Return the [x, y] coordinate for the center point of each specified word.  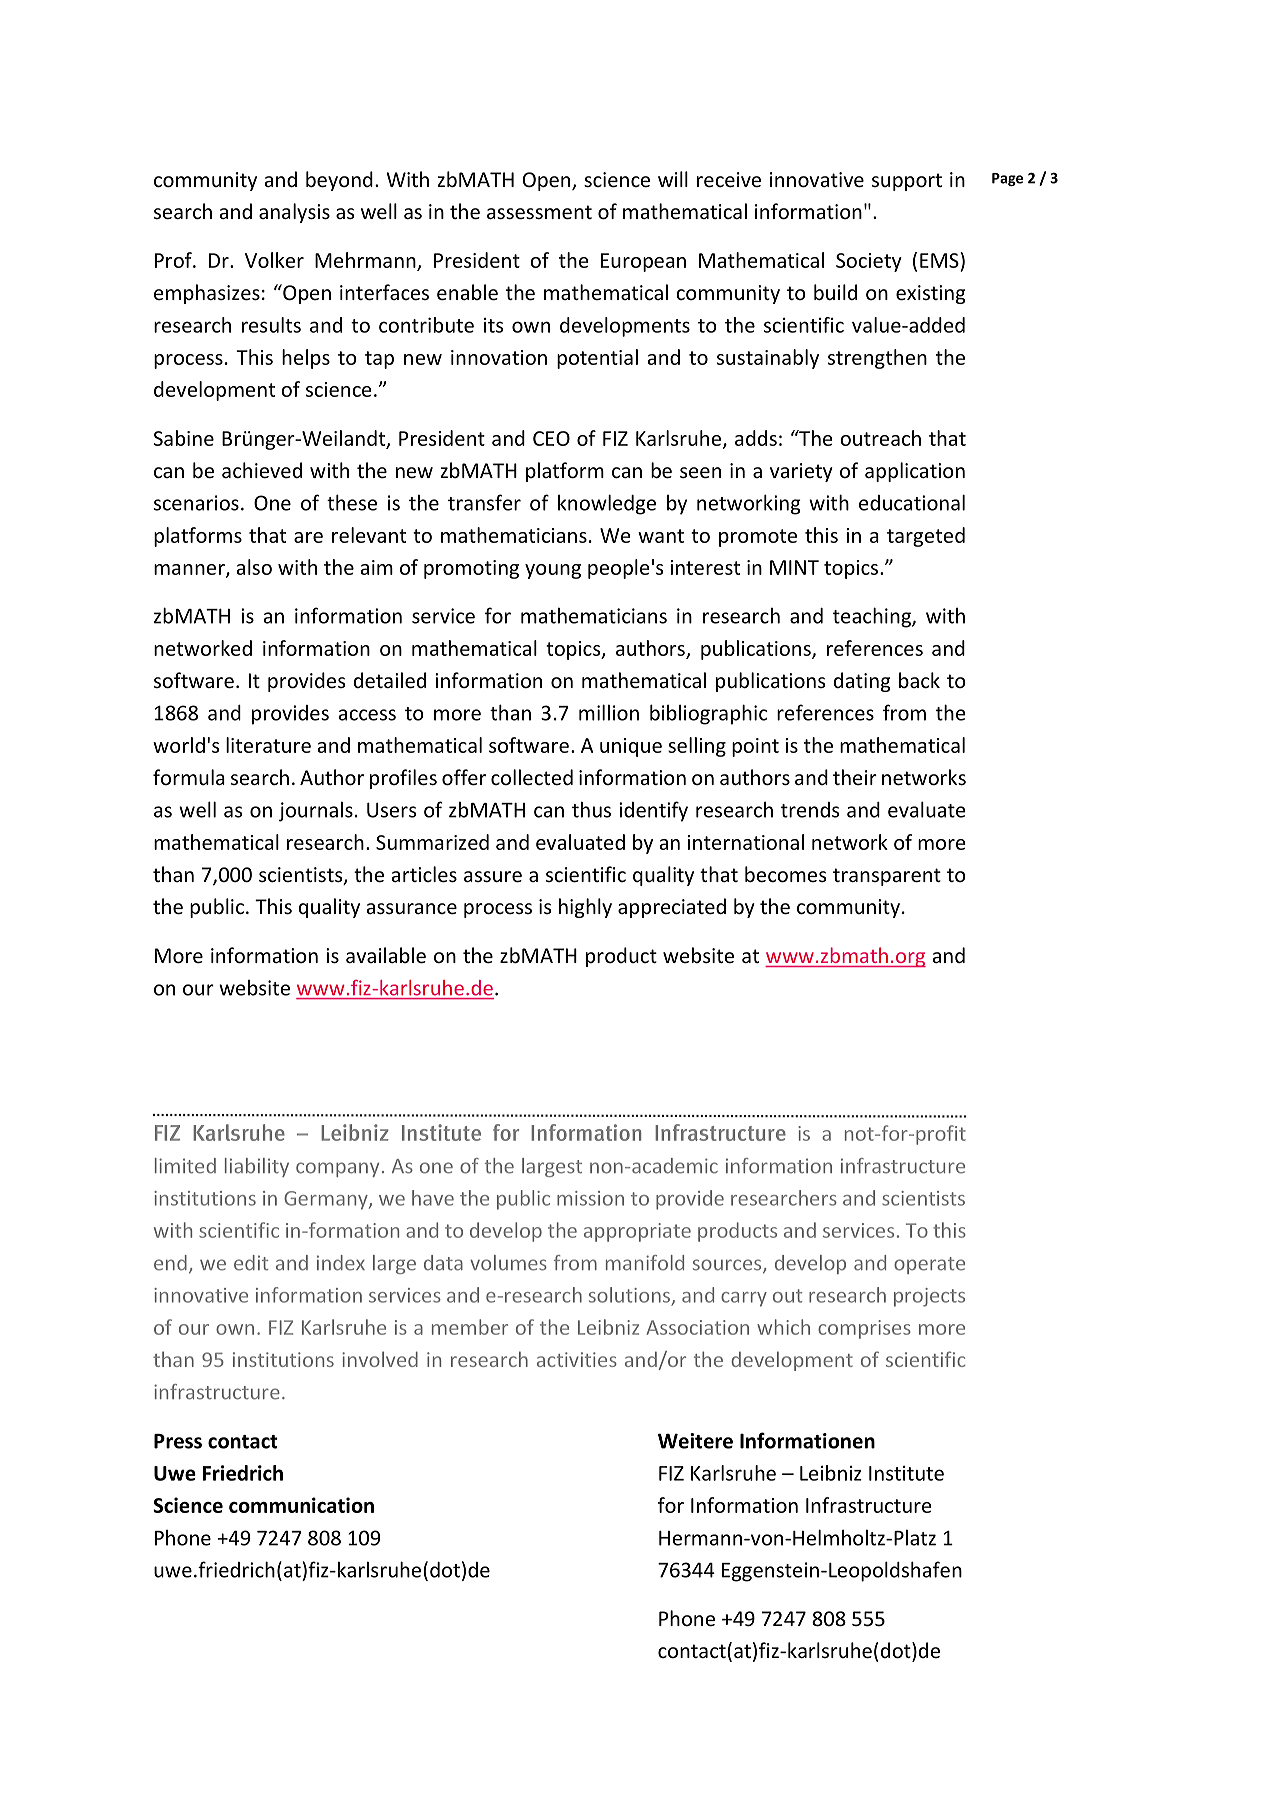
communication [301, 1505]
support [907, 182]
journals [316, 812]
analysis [294, 213]
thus [591, 810]
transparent [887, 877]
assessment [539, 212]
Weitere [695, 1441]
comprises [864, 1329]
